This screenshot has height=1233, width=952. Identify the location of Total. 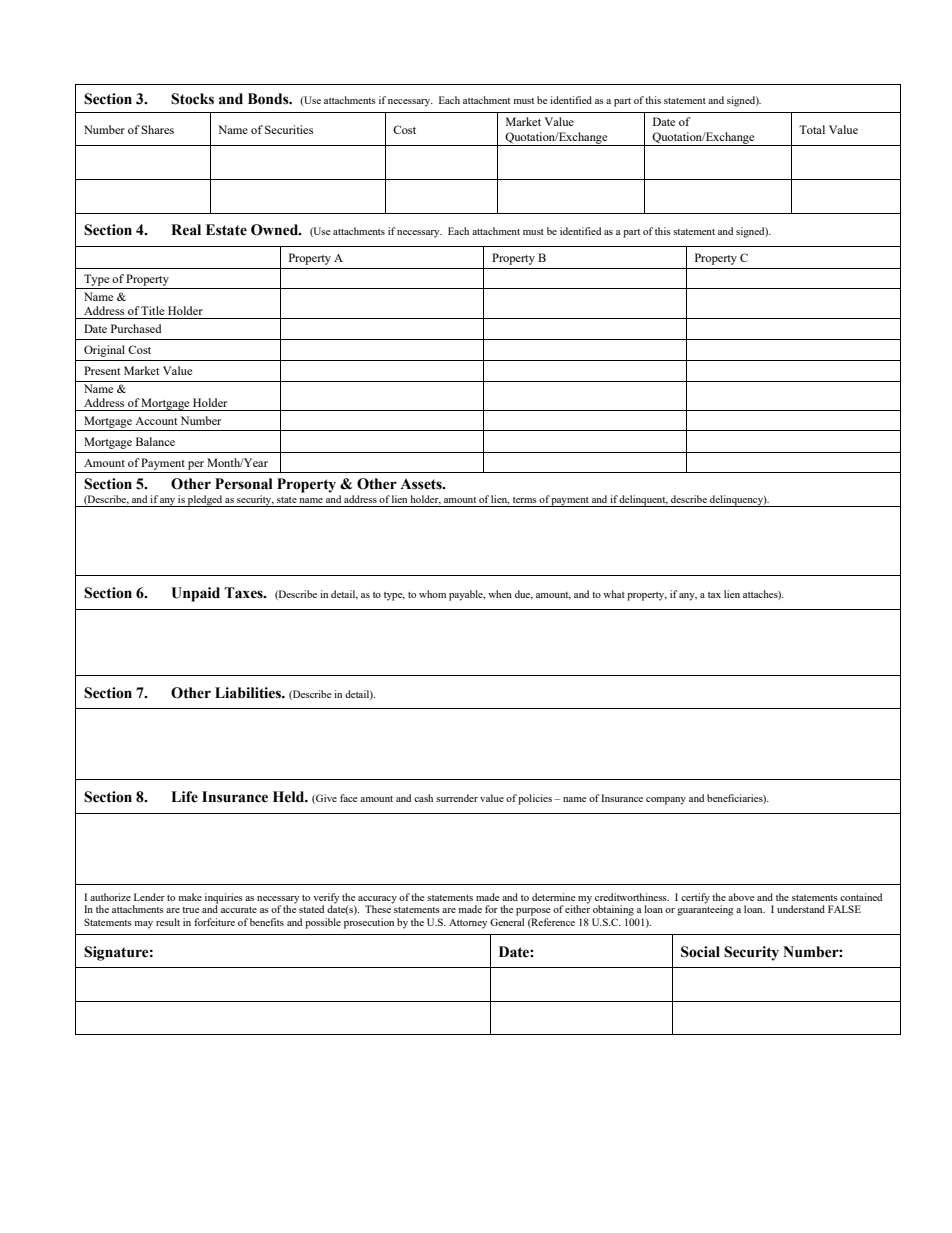
(812, 129).
